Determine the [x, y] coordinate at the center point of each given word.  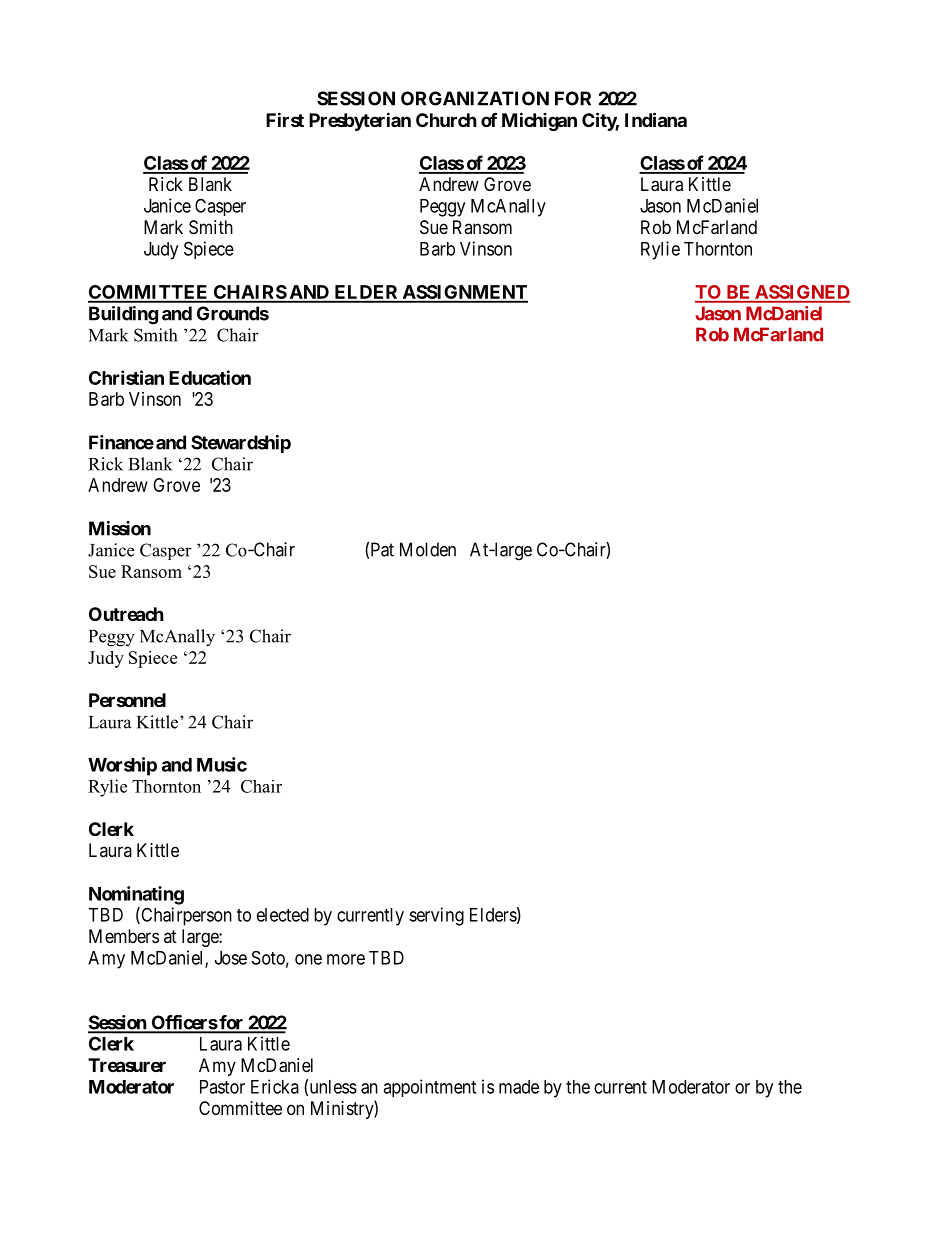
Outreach [126, 614]
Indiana [656, 119]
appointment [429, 1088]
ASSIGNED [801, 293]
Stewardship [241, 444]
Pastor [222, 1087]
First [285, 119]
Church [446, 120]
